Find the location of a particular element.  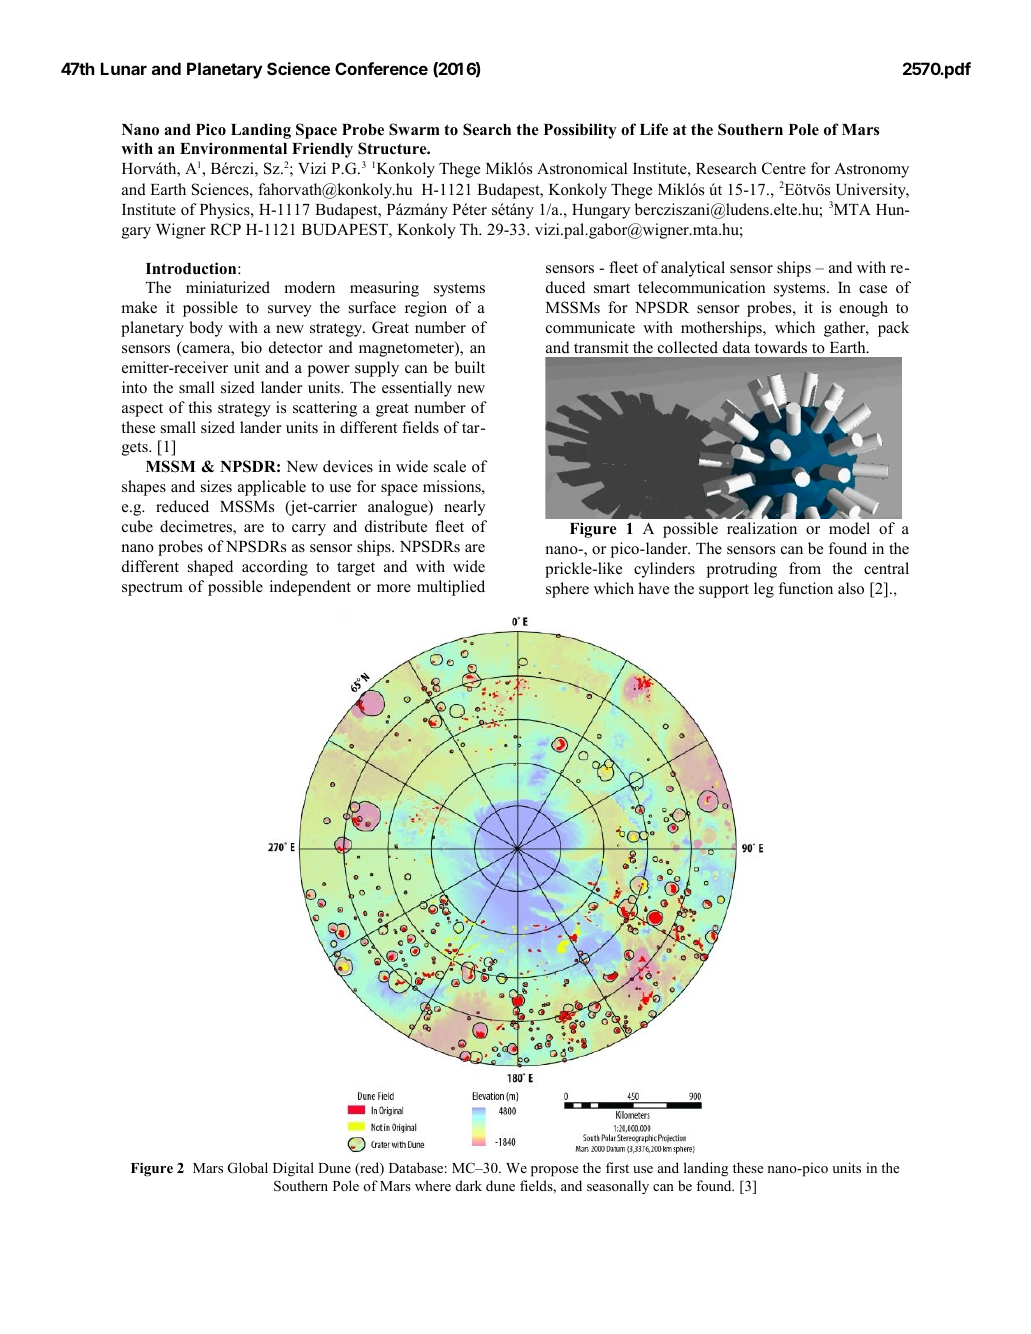

Centre is located at coordinates (784, 168).
